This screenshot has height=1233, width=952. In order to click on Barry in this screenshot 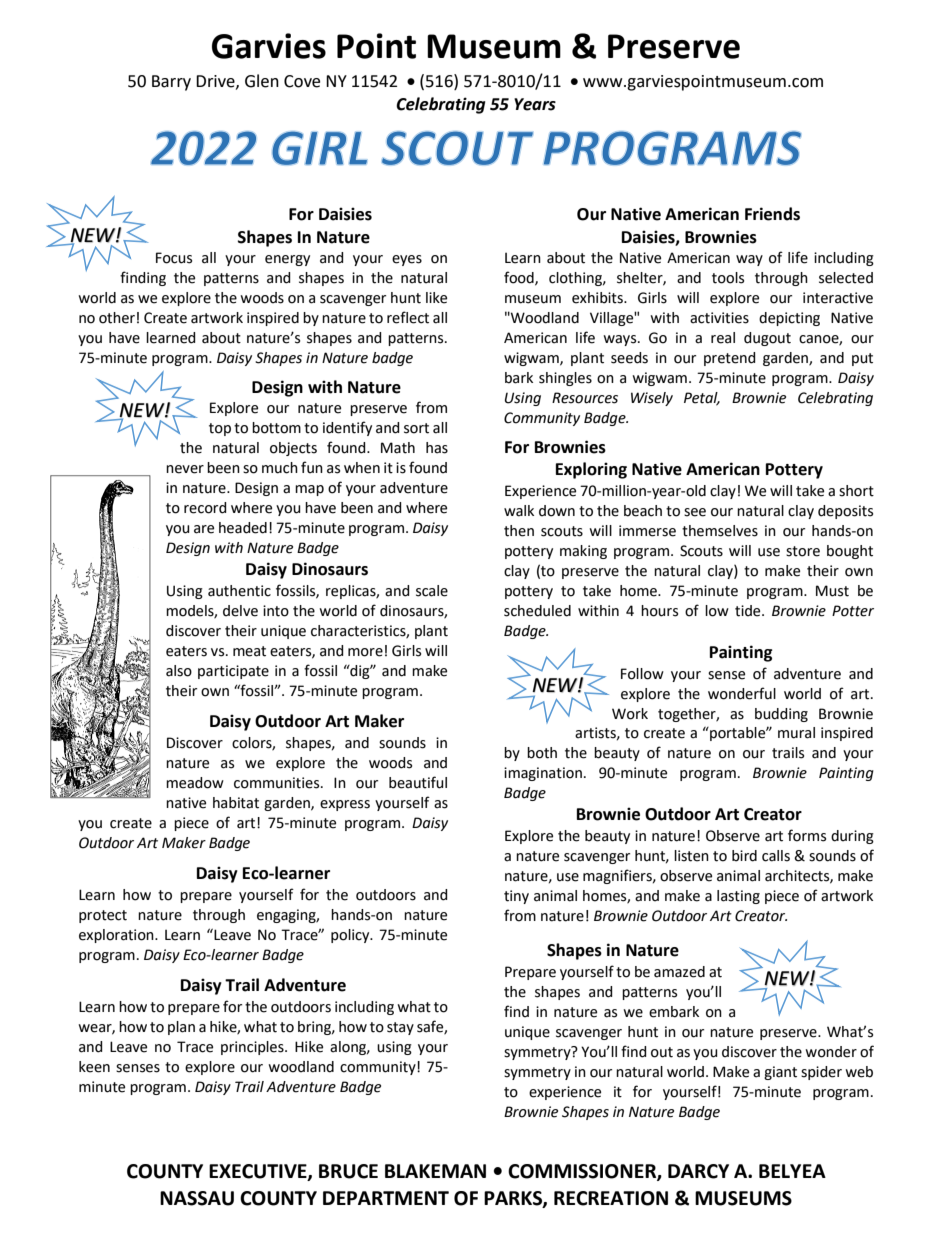, I will do `click(171, 83)`.
